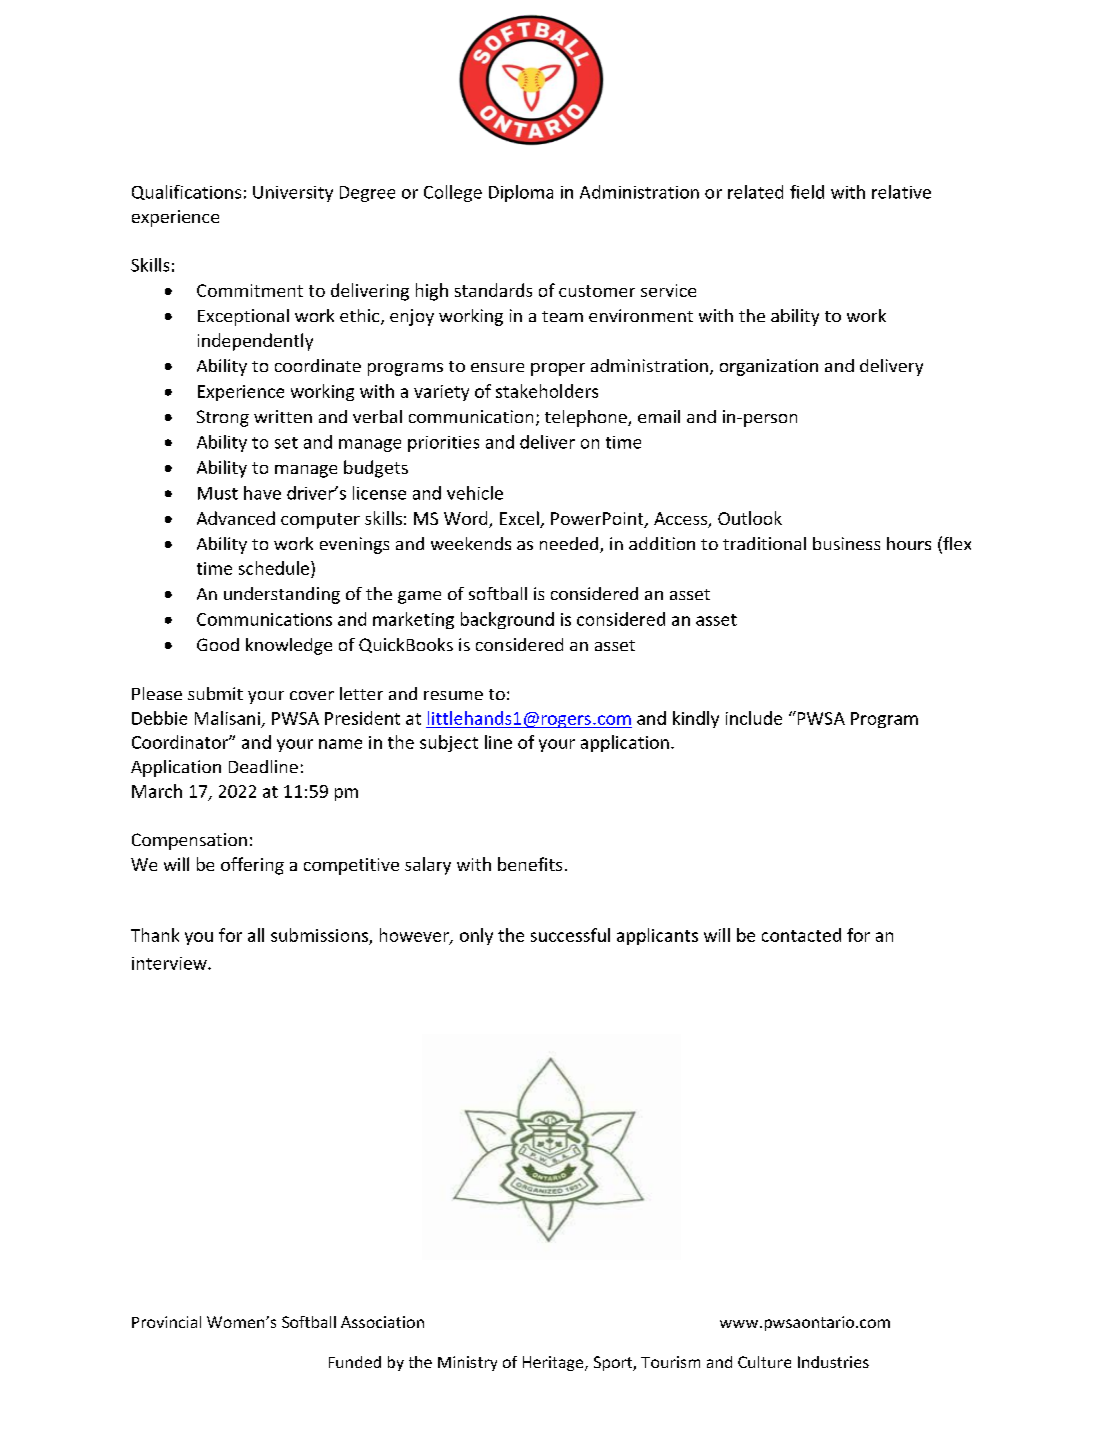  Describe the element at coordinates (801, 935) in the page. I see `contacted` at that location.
